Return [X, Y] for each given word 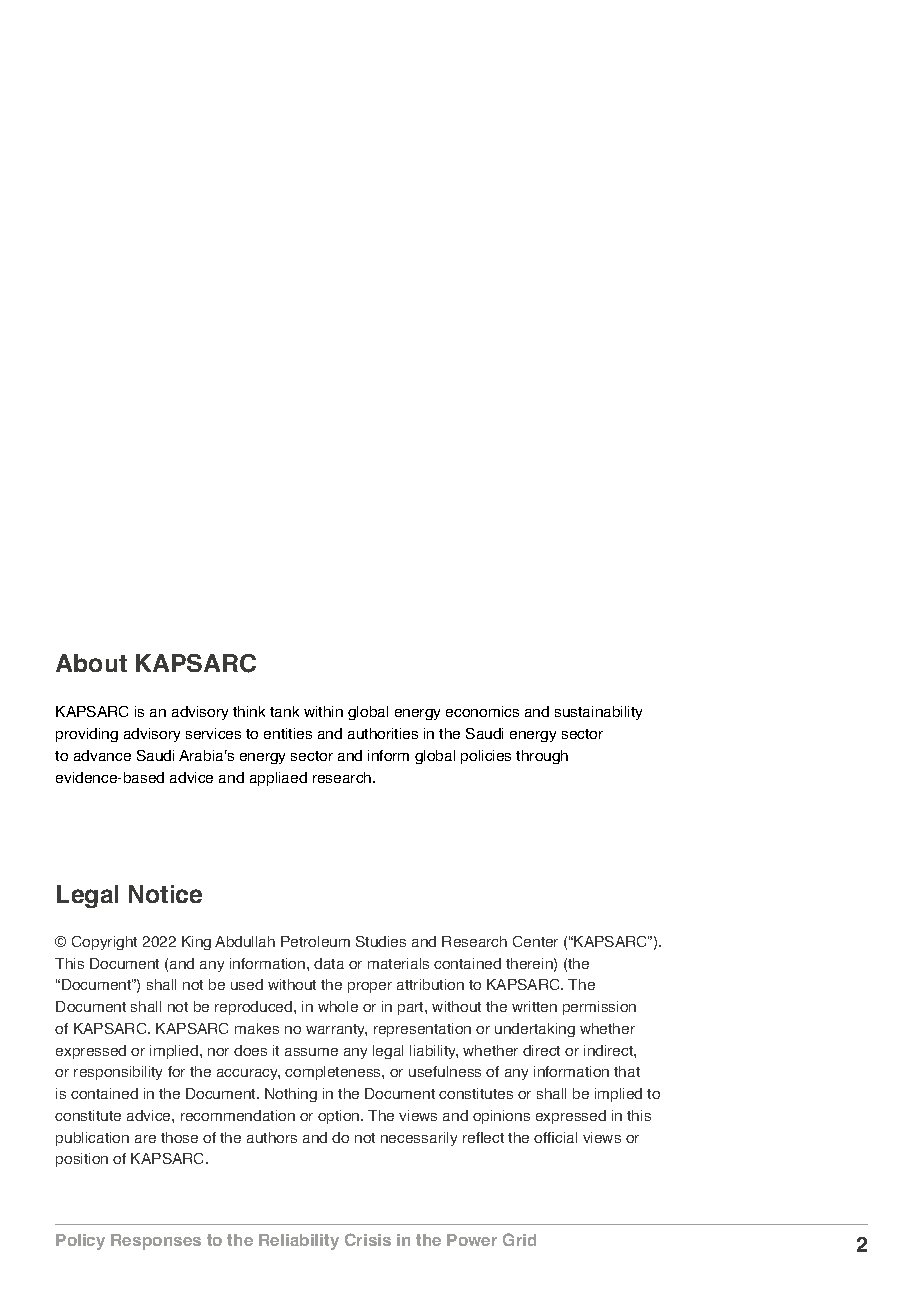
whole [338, 1006]
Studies [381, 941]
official [555, 1137]
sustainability [598, 713]
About [91, 663]
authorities [383, 733]
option [340, 1117]
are [145, 1139]
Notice [165, 894]
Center [535, 941]
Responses [156, 1242]
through [542, 757]
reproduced [255, 1008]
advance [102, 755]
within [323, 711]
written [534, 1006]
